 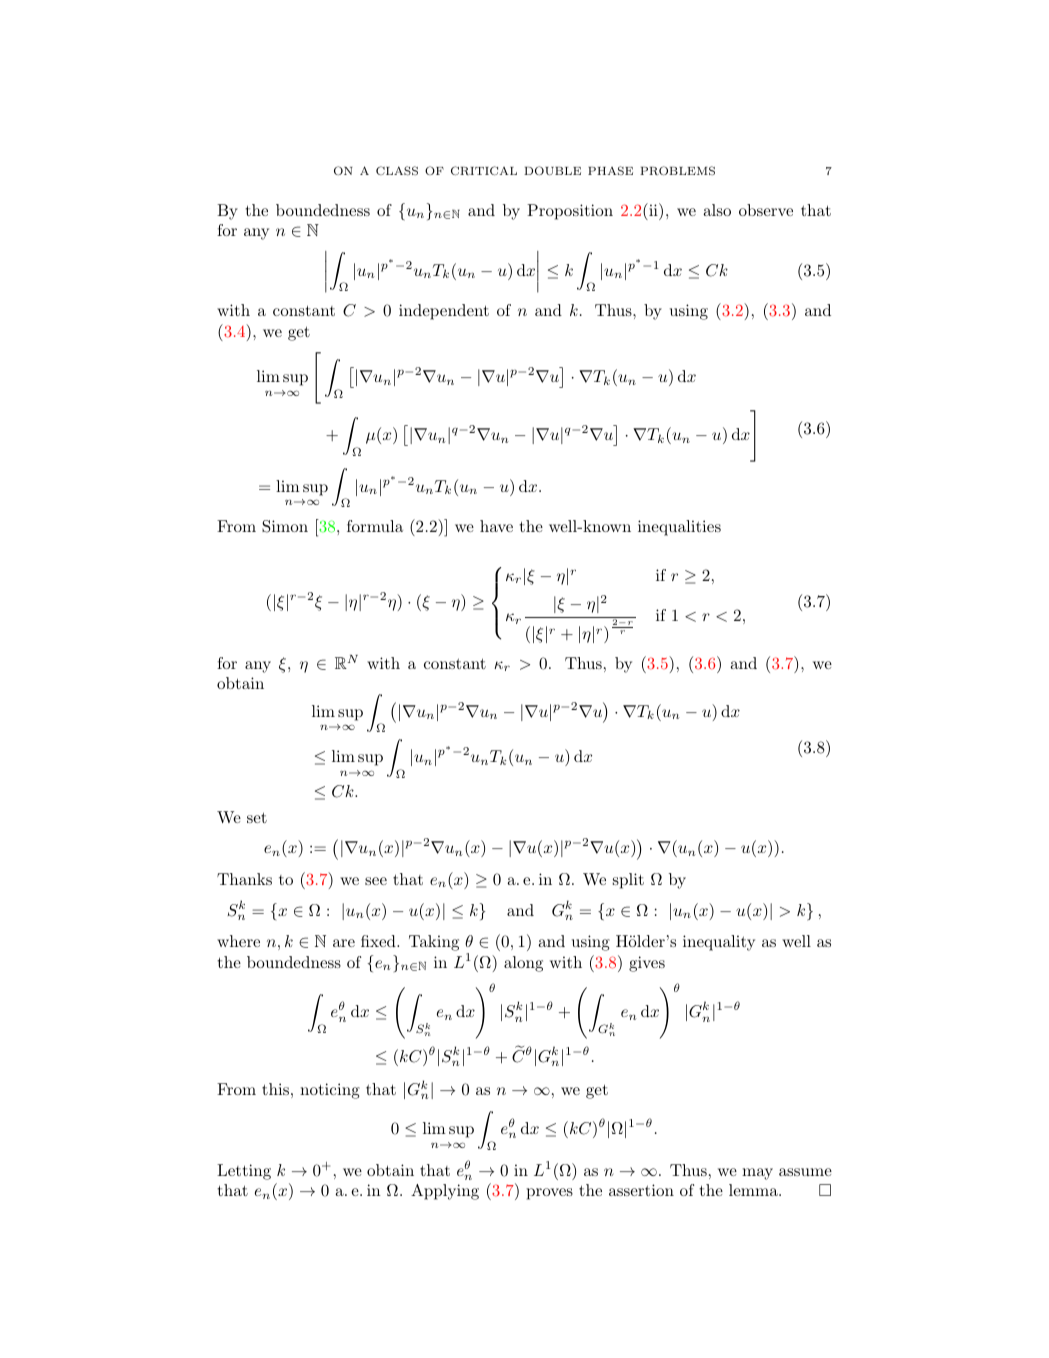 What do you see at coordinates (679, 528) in the screenshot?
I see `inequalities` at bounding box center [679, 528].
